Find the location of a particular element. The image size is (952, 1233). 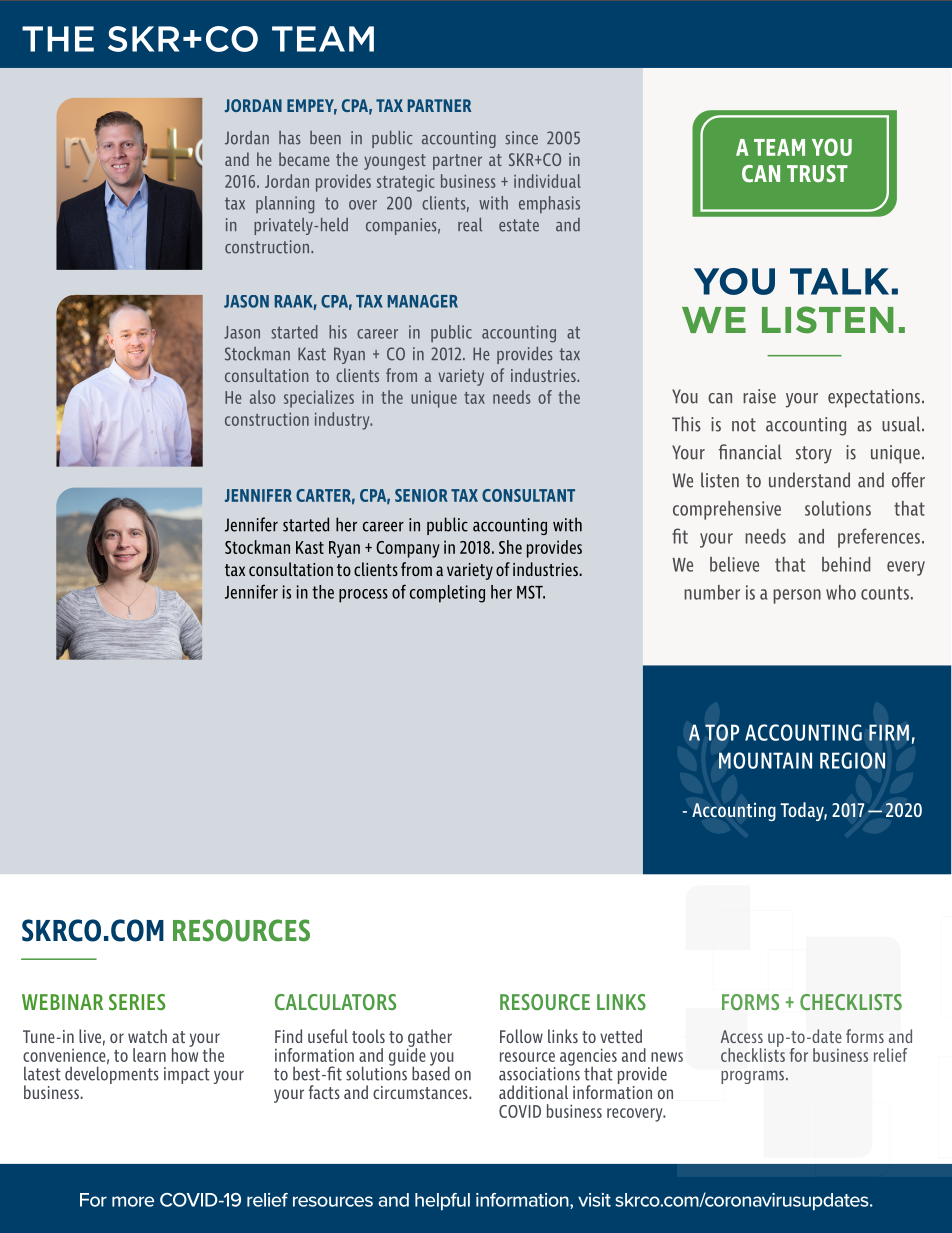

TRUST is located at coordinates (817, 174).
